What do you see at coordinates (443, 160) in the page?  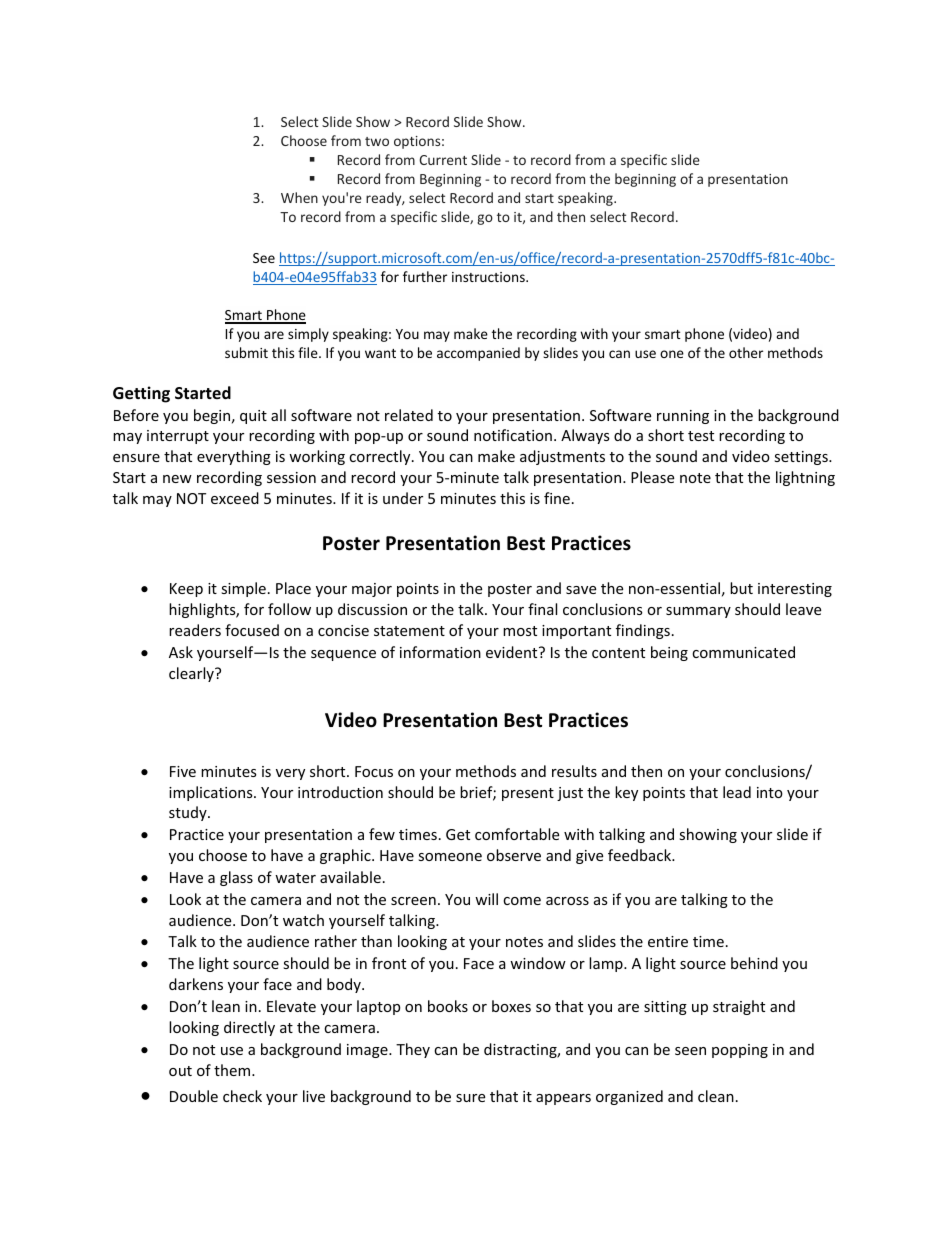 I see `Current` at bounding box center [443, 160].
